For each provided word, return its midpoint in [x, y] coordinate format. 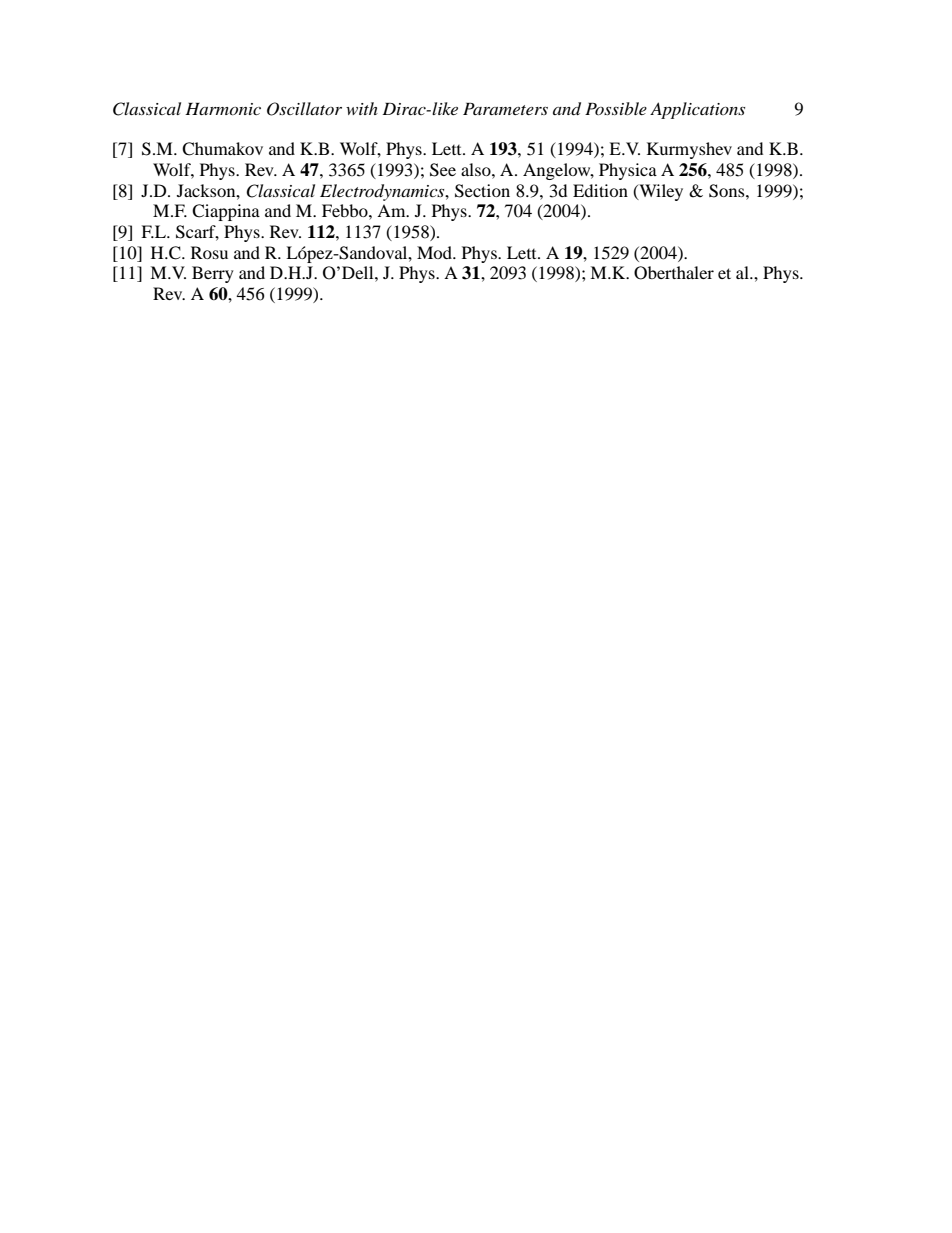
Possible [616, 108]
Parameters [505, 109]
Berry [213, 274]
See [443, 170]
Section [482, 191]
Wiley [660, 192]
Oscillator [304, 109]
